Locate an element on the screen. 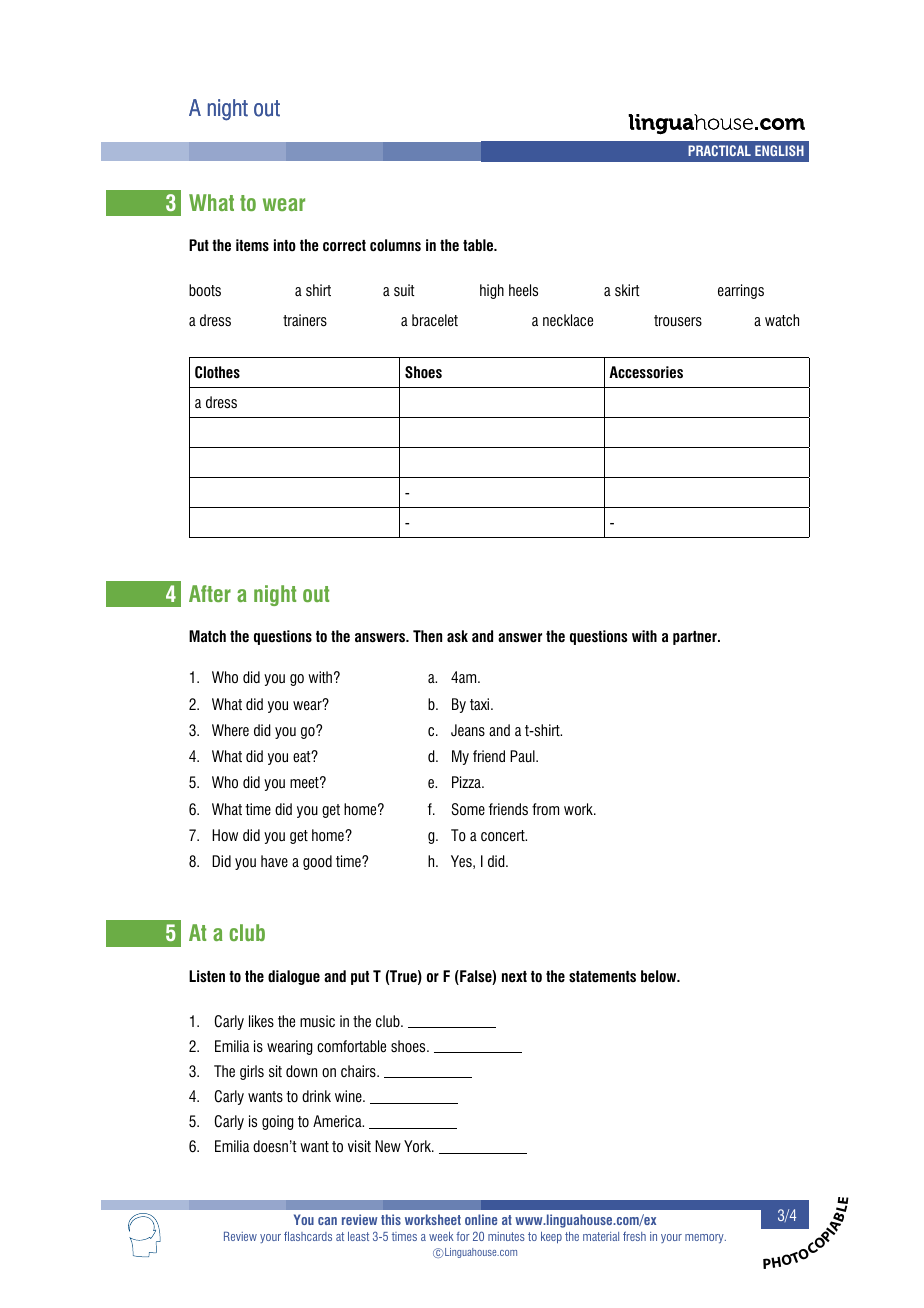 The image size is (924, 1308). flashcards is located at coordinates (308, 1236).
